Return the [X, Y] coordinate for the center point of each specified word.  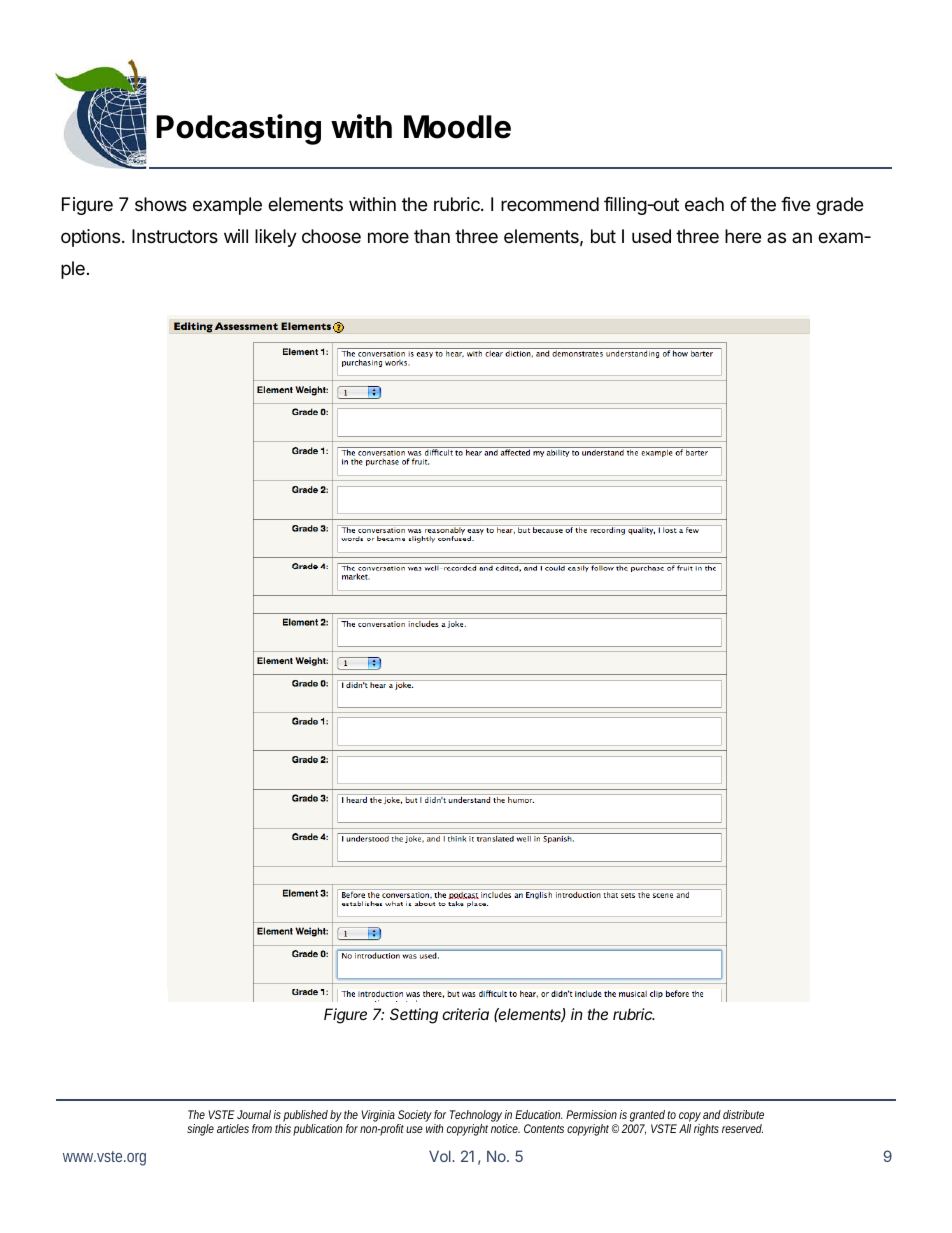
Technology [476, 1117]
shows [161, 204]
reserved [742, 1128]
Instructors [175, 236]
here [743, 236]
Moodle [457, 127]
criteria [465, 1014]
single [200, 1130]
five [795, 204]
